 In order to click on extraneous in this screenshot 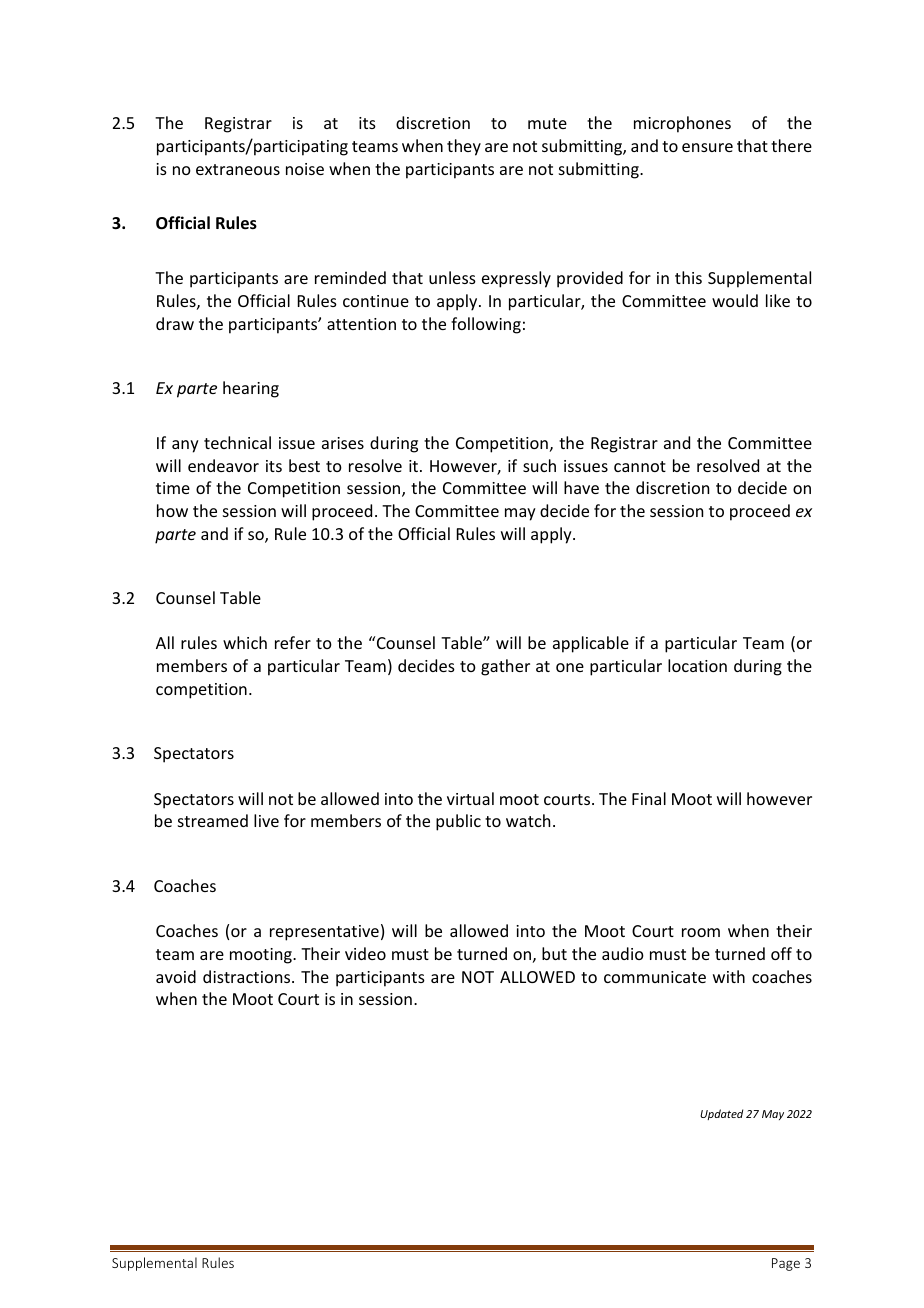, I will do `click(238, 169)`.
